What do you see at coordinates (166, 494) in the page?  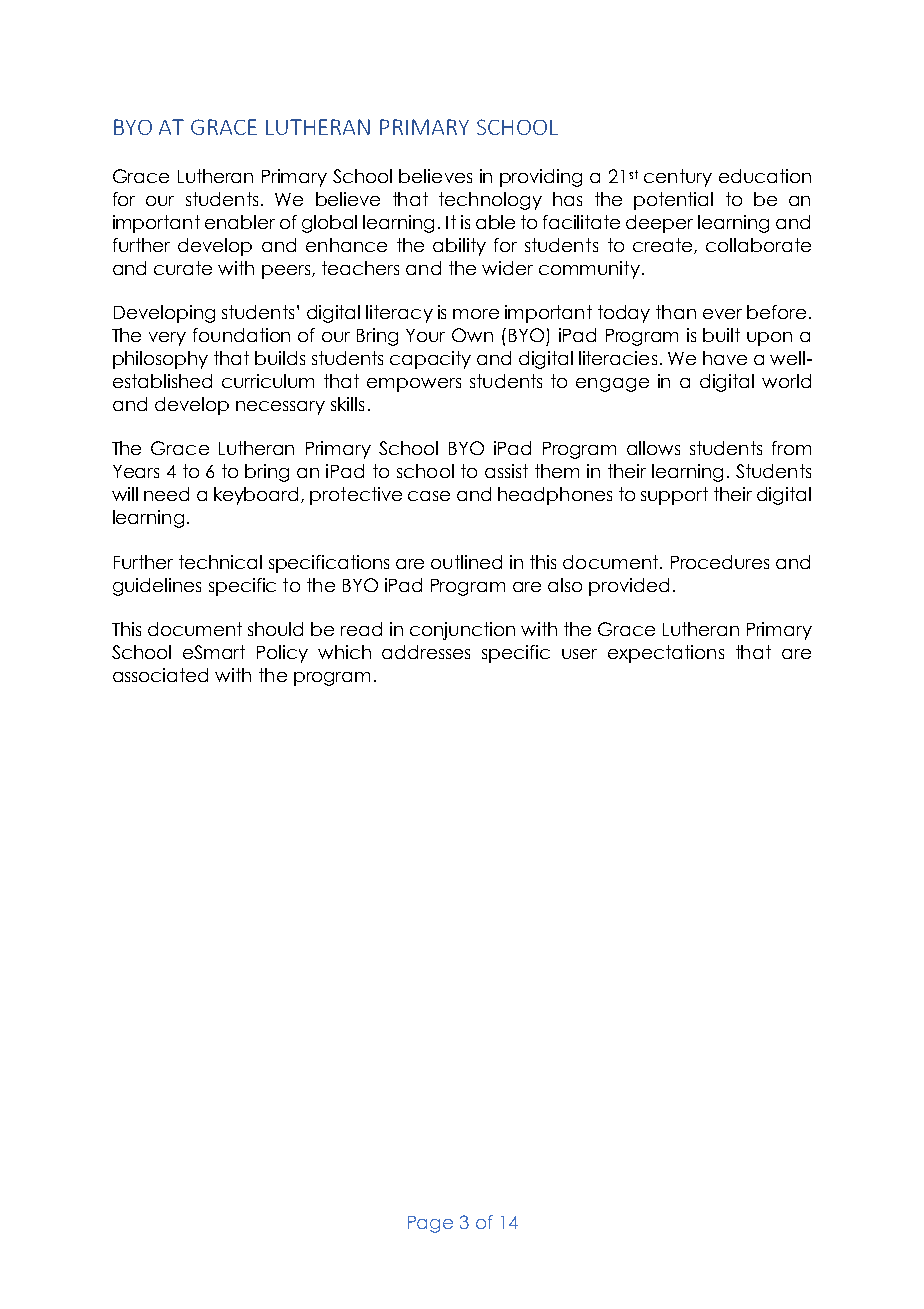 I see `need` at bounding box center [166, 494].
